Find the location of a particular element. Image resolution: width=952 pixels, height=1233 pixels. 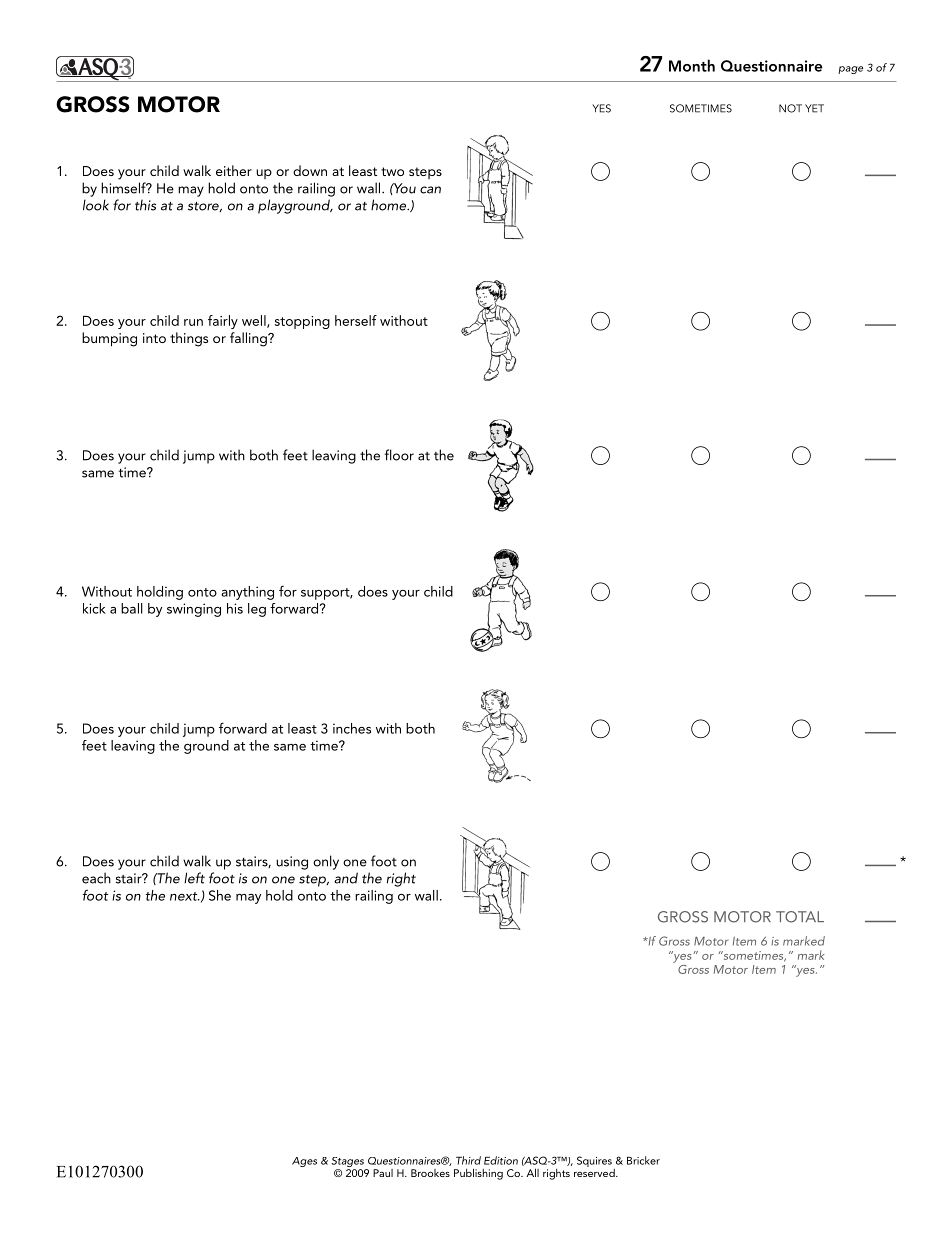

herself is located at coordinates (356, 320).
